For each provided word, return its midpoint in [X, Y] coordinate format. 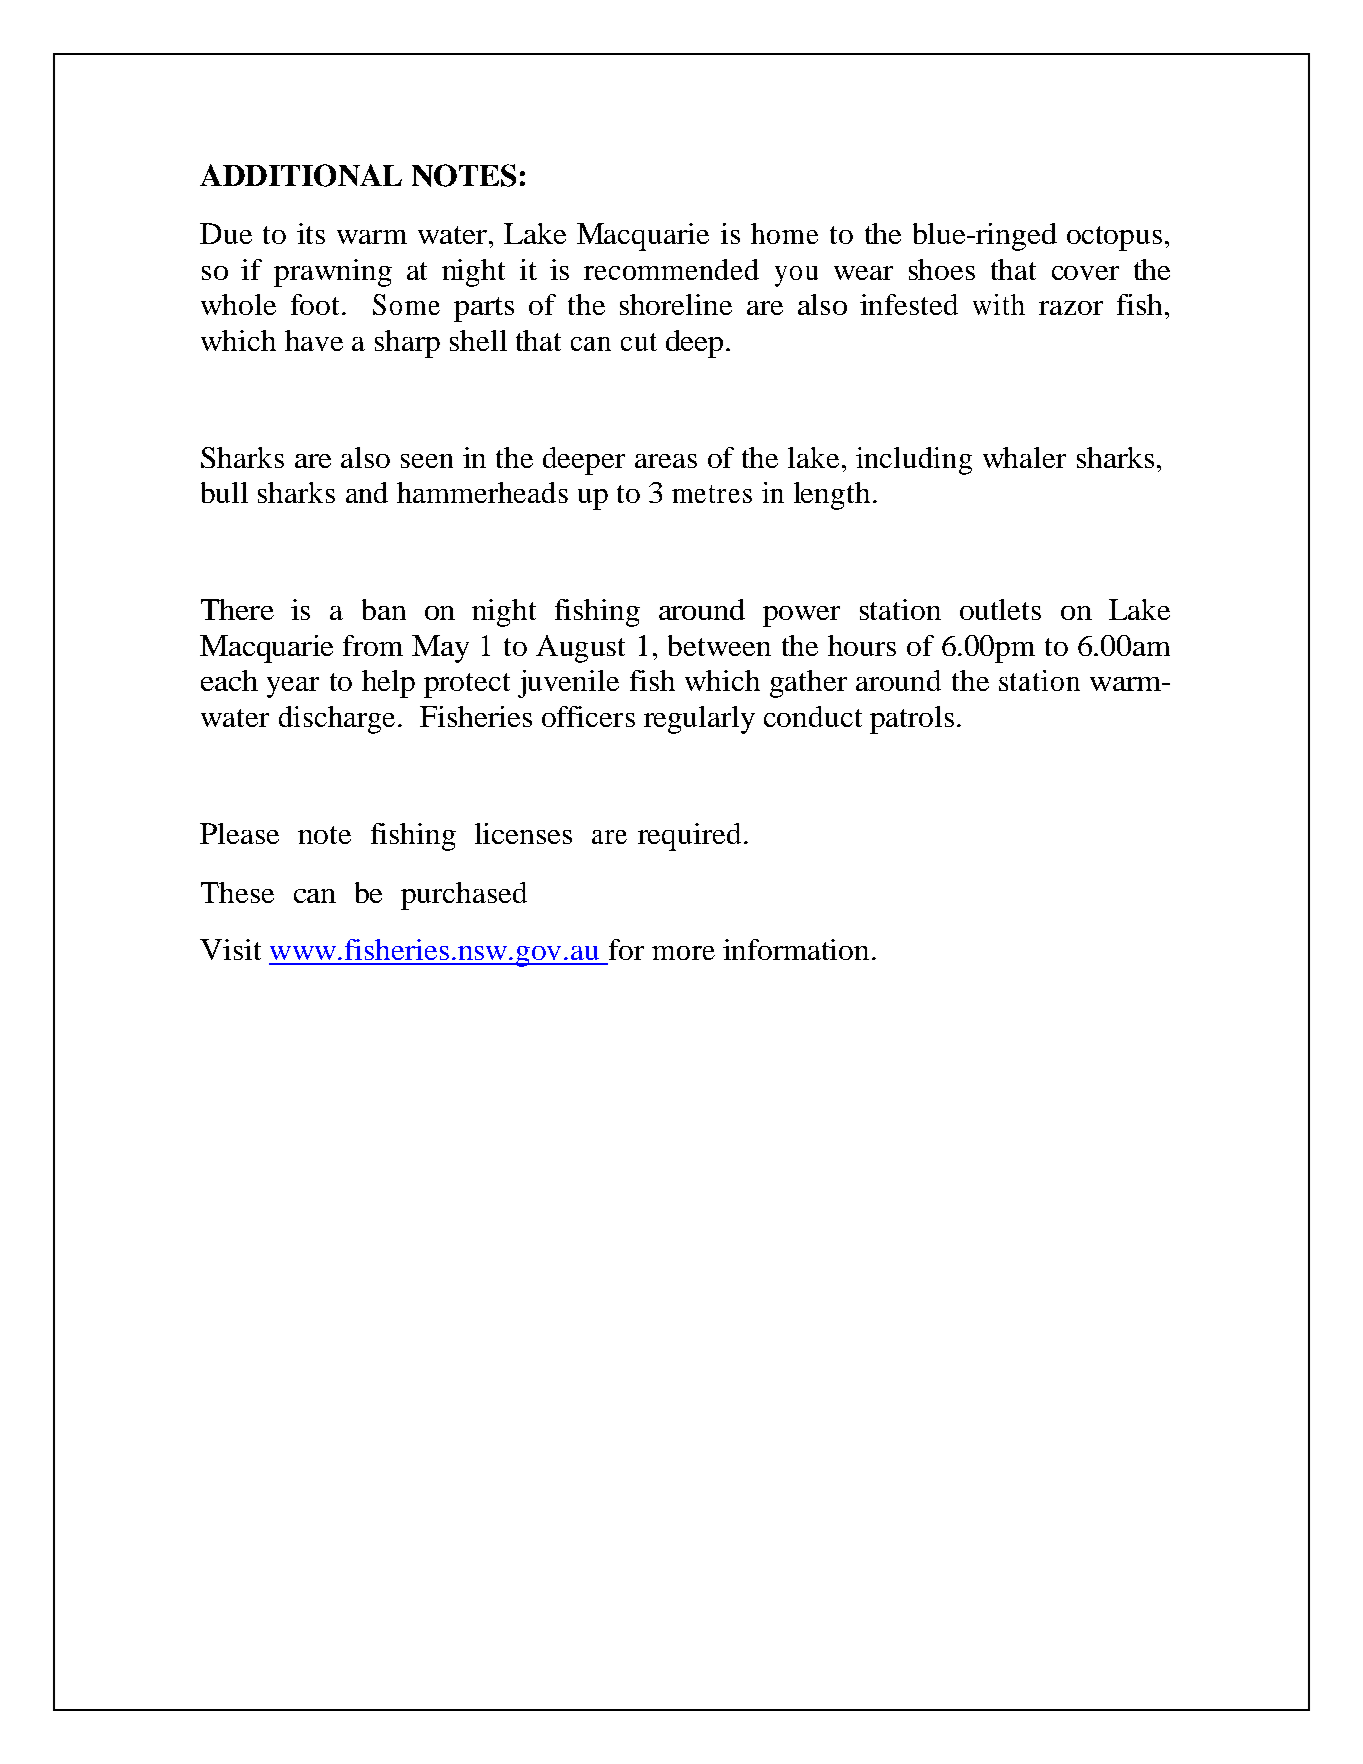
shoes [942, 269]
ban [384, 609]
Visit [230, 949]
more [683, 953]
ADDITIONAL [301, 175]
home [784, 233]
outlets [1000, 609]
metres [712, 494]
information [796, 949]
